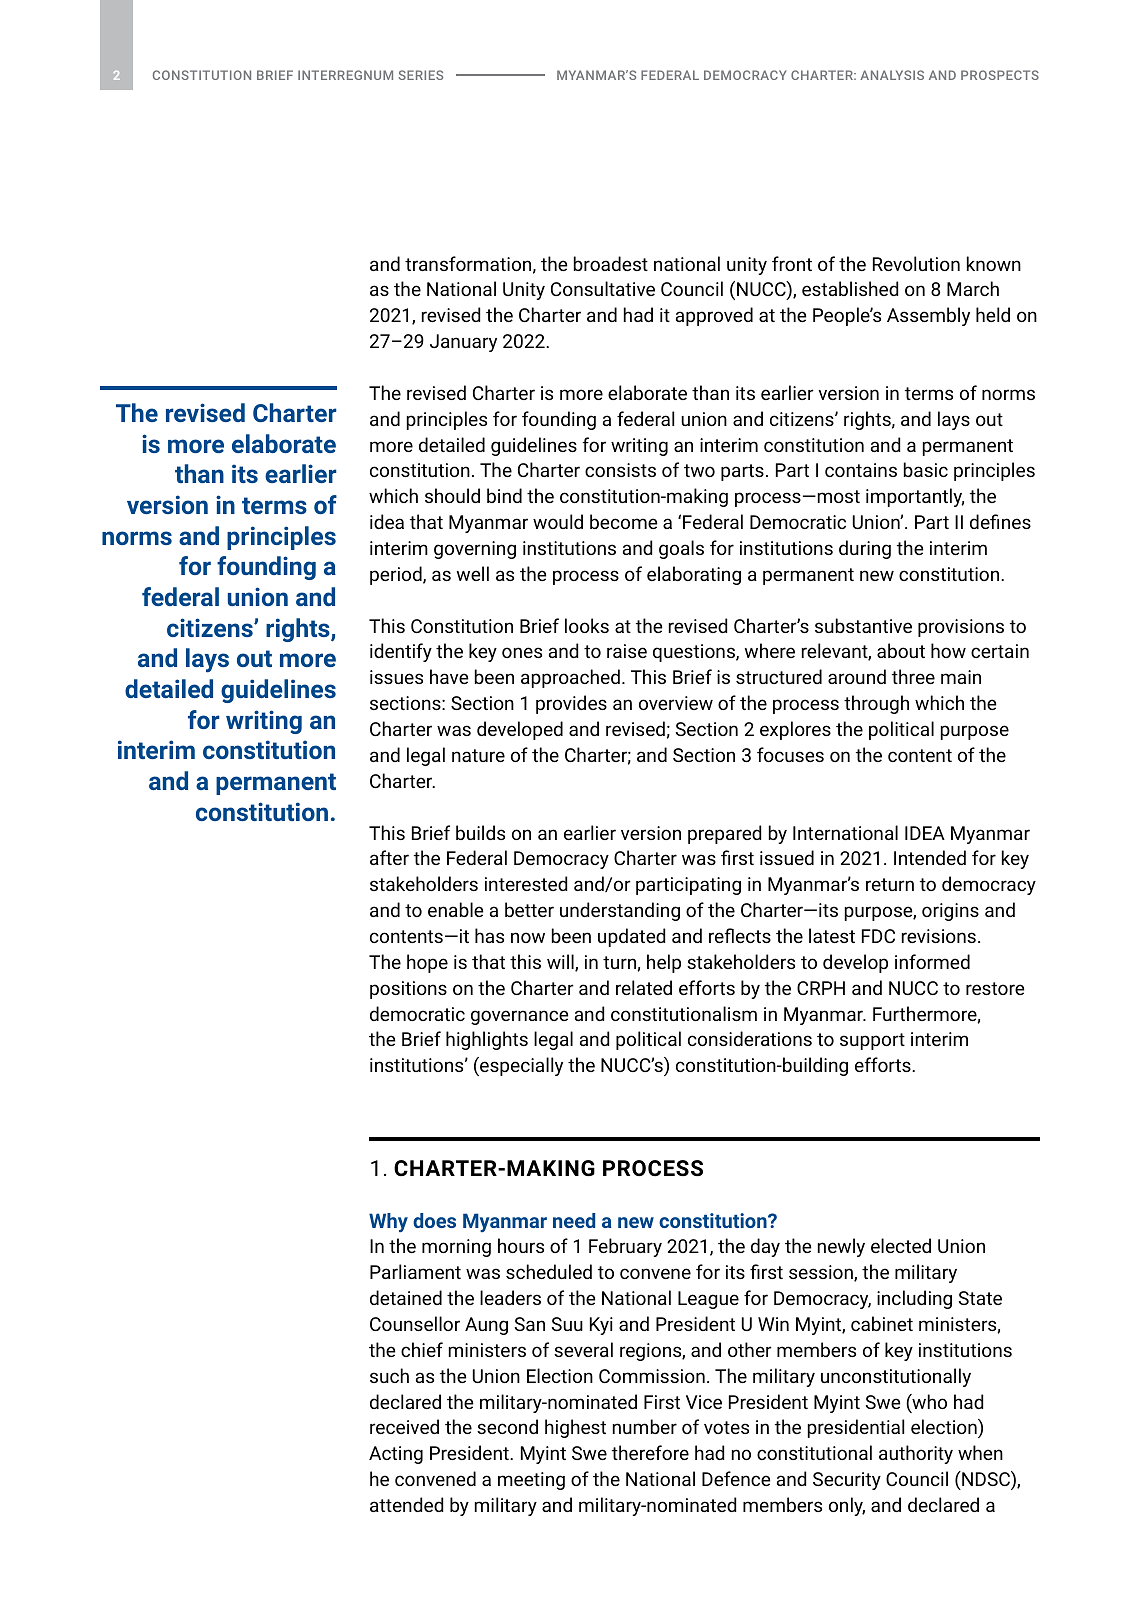 The image size is (1140, 1613). I want to click on period, so click(397, 575).
